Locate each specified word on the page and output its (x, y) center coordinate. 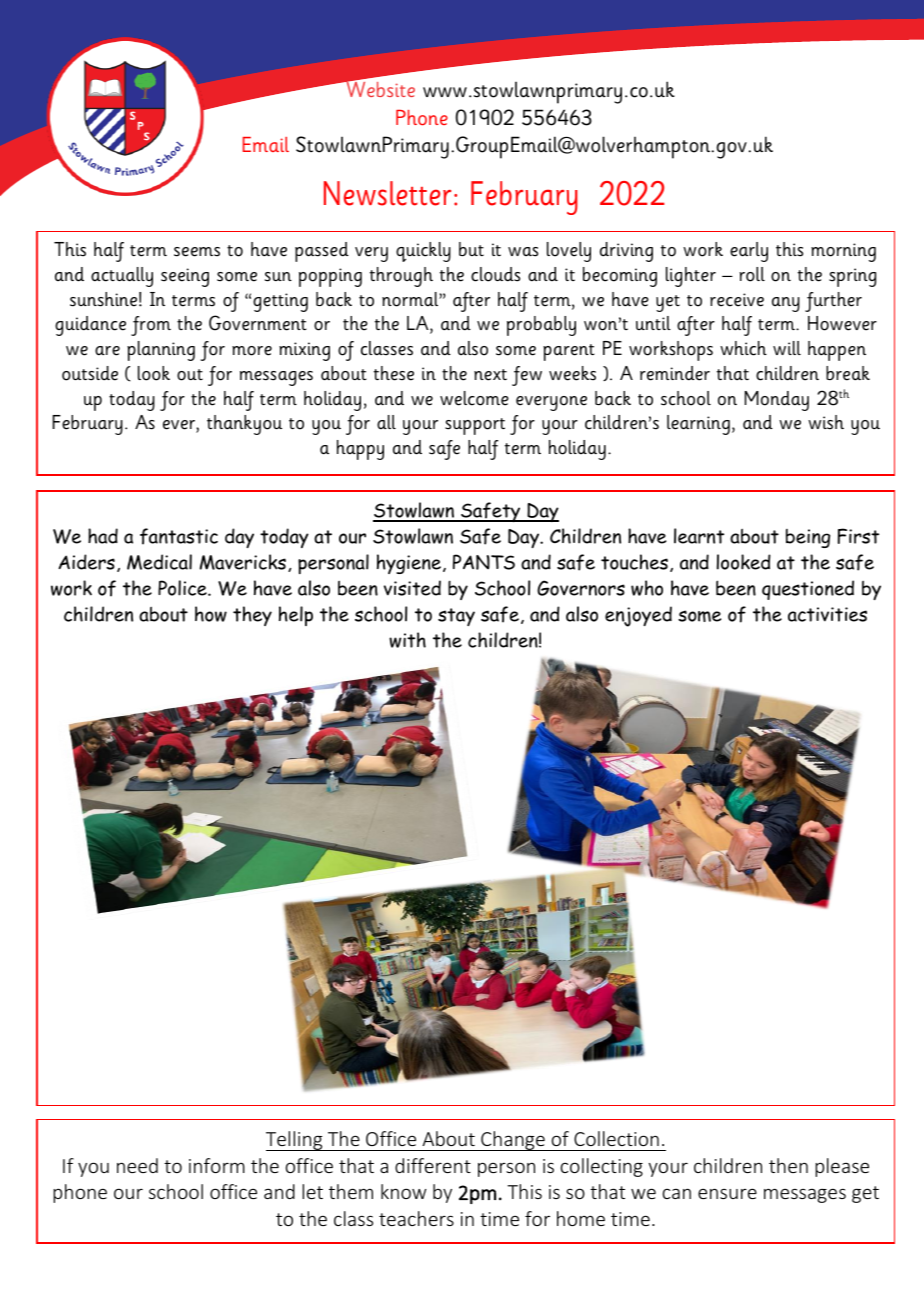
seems (197, 252)
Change (513, 1141)
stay (456, 617)
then (788, 1165)
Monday (777, 401)
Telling (295, 1141)
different (433, 1165)
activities (827, 614)
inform (217, 1165)
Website (379, 88)
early (749, 252)
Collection (616, 1138)
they (252, 616)
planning (161, 351)
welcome (474, 398)
